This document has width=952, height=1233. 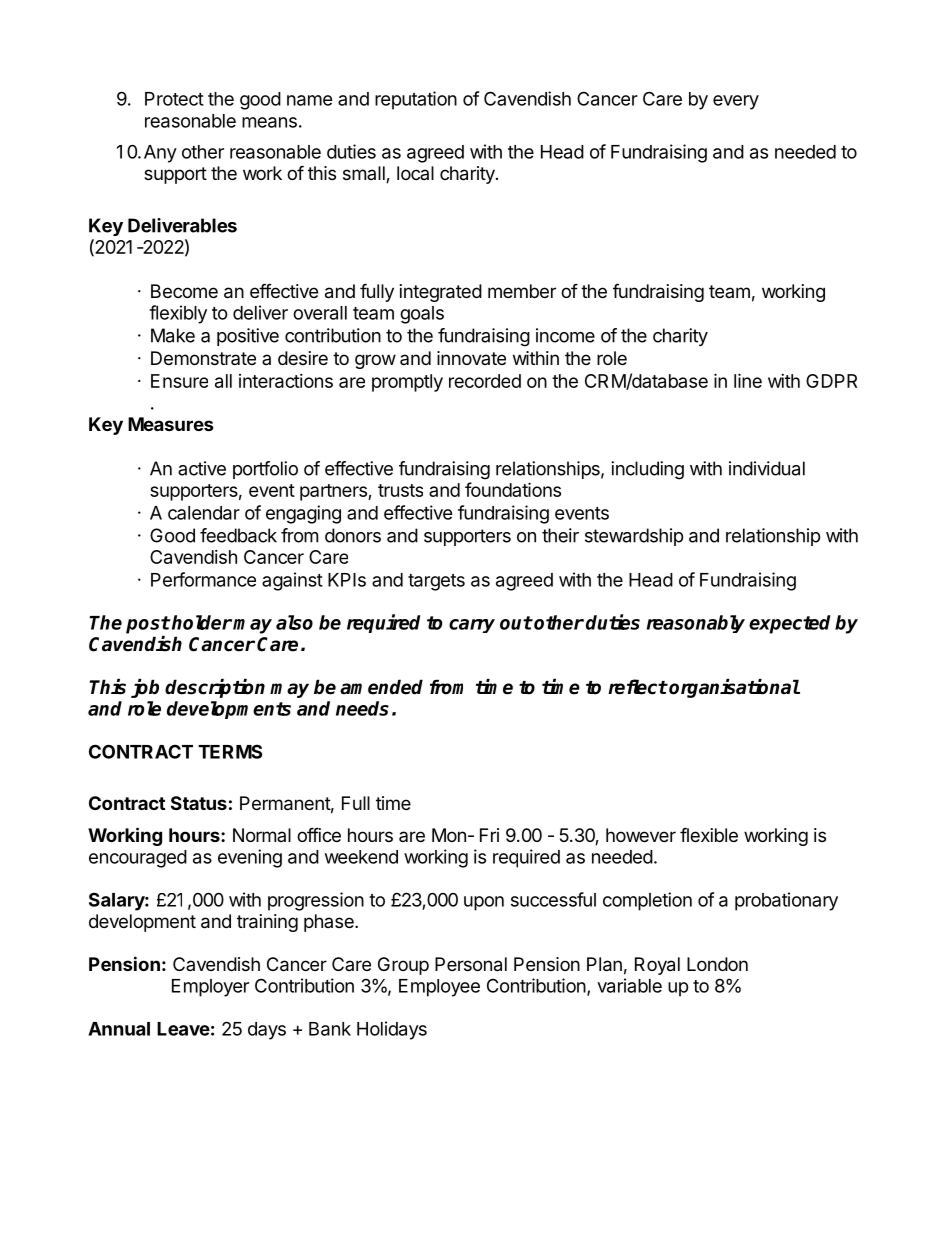 What do you see at coordinates (215, 688) in the document?
I see `description` at bounding box center [215, 688].
